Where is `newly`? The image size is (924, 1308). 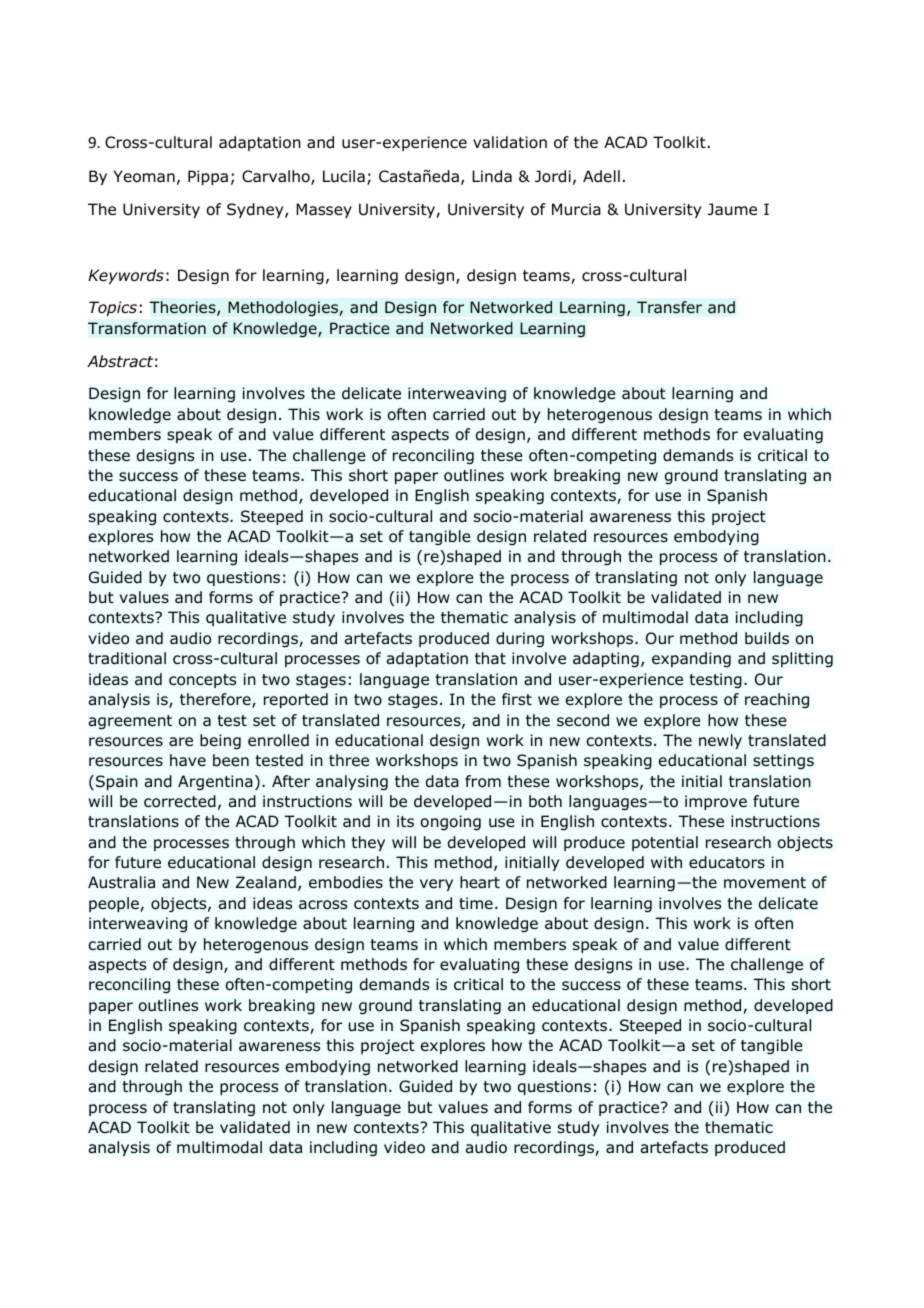 newly is located at coordinates (720, 741).
